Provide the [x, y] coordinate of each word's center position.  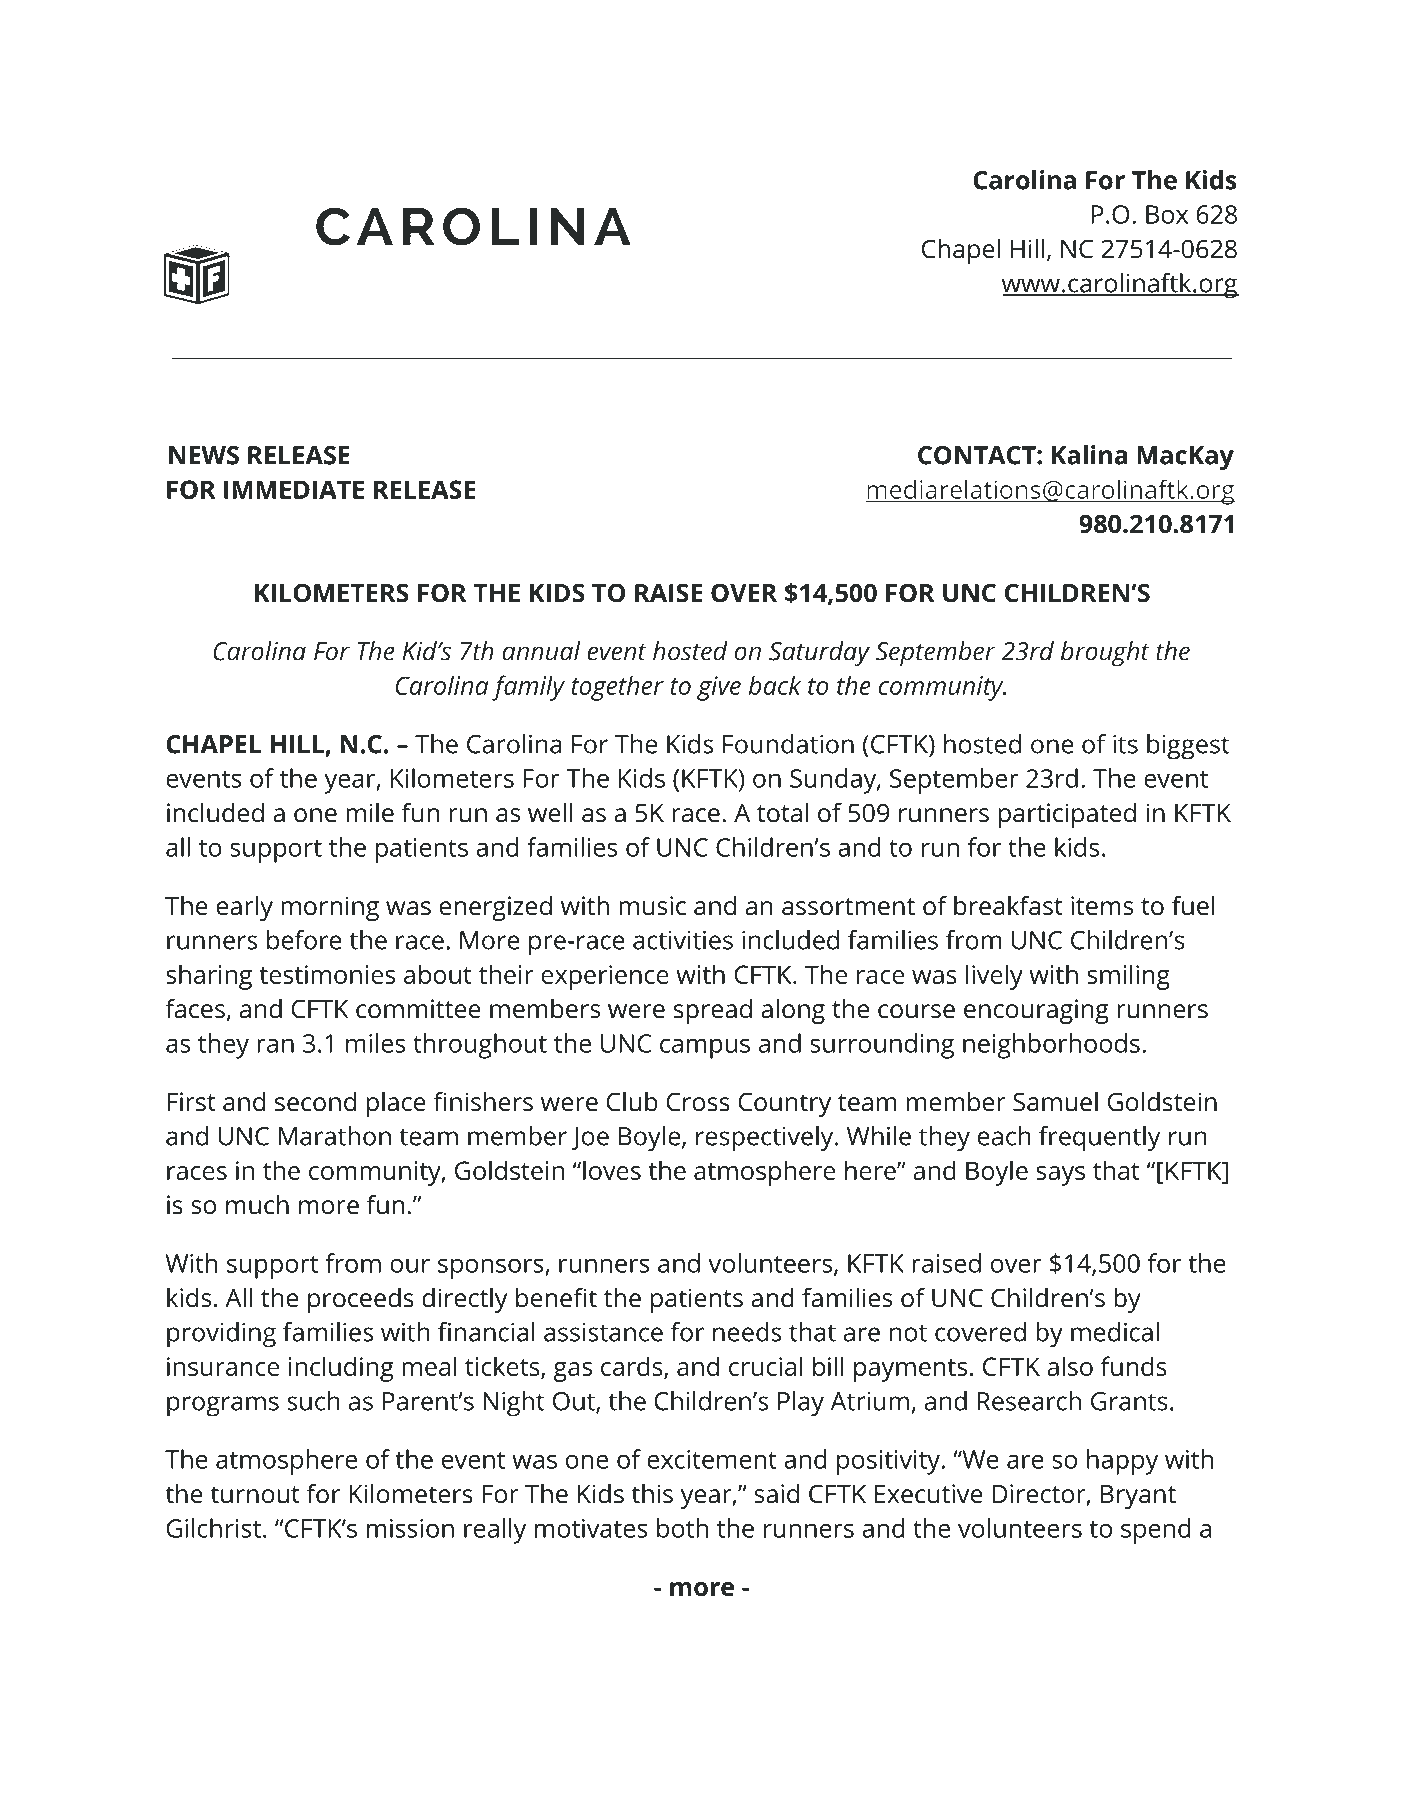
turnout [255, 1495]
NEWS [204, 455]
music [652, 906]
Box [1167, 214]
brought [1105, 654]
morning [330, 908]
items [1102, 906]
